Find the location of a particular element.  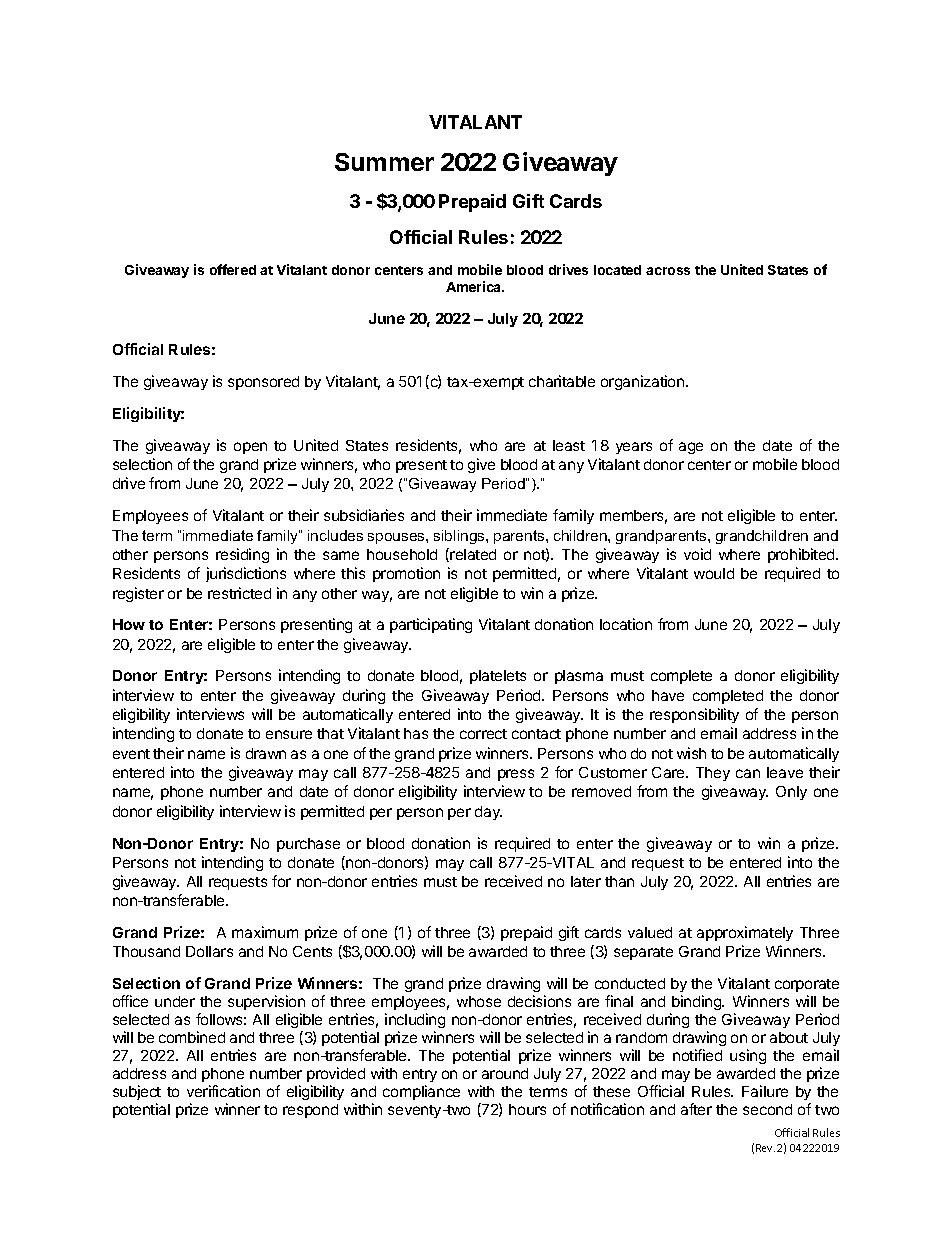

verification is located at coordinates (223, 1091).
